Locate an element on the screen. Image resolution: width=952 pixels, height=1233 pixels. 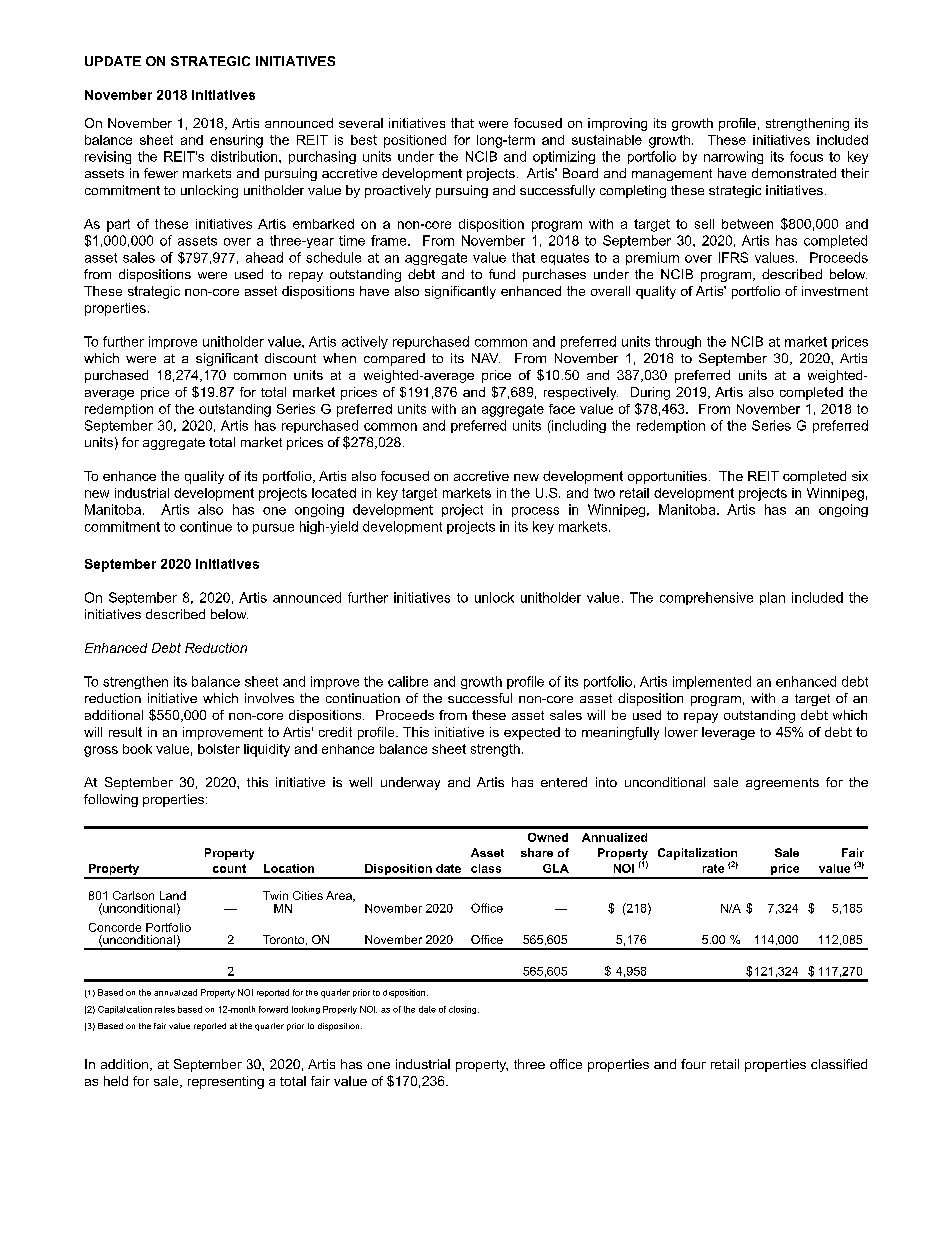
positioned is located at coordinates (415, 141).
